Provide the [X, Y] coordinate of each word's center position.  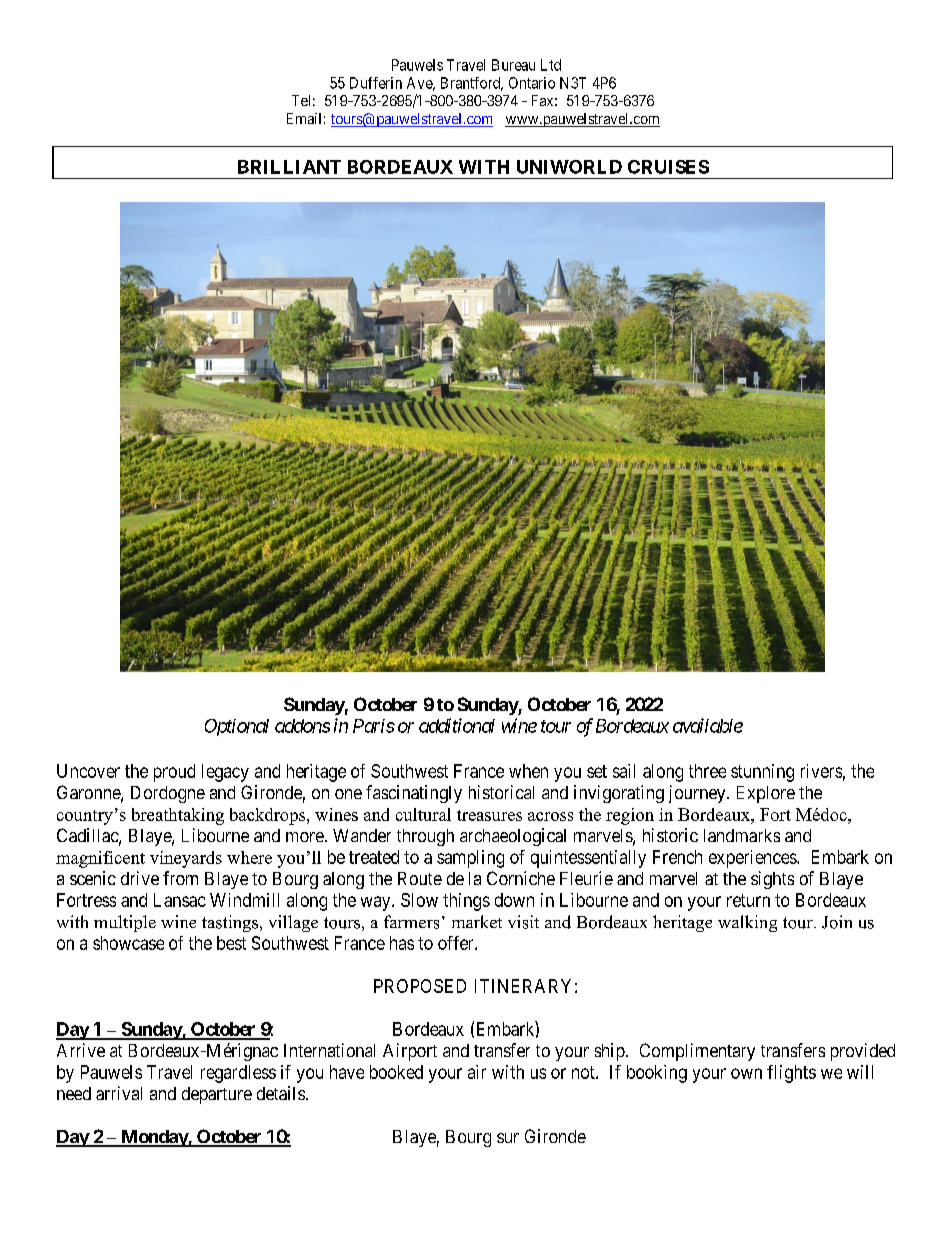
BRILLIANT [289, 167]
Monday [154, 1138]
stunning [762, 773]
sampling [470, 859]
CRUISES [668, 167]
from [180, 878]
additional [457, 725]
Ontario [532, 83]
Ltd [551, 65]
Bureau [513, 65]
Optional [237, 727]
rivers [821, 771]
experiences [753, 859]
